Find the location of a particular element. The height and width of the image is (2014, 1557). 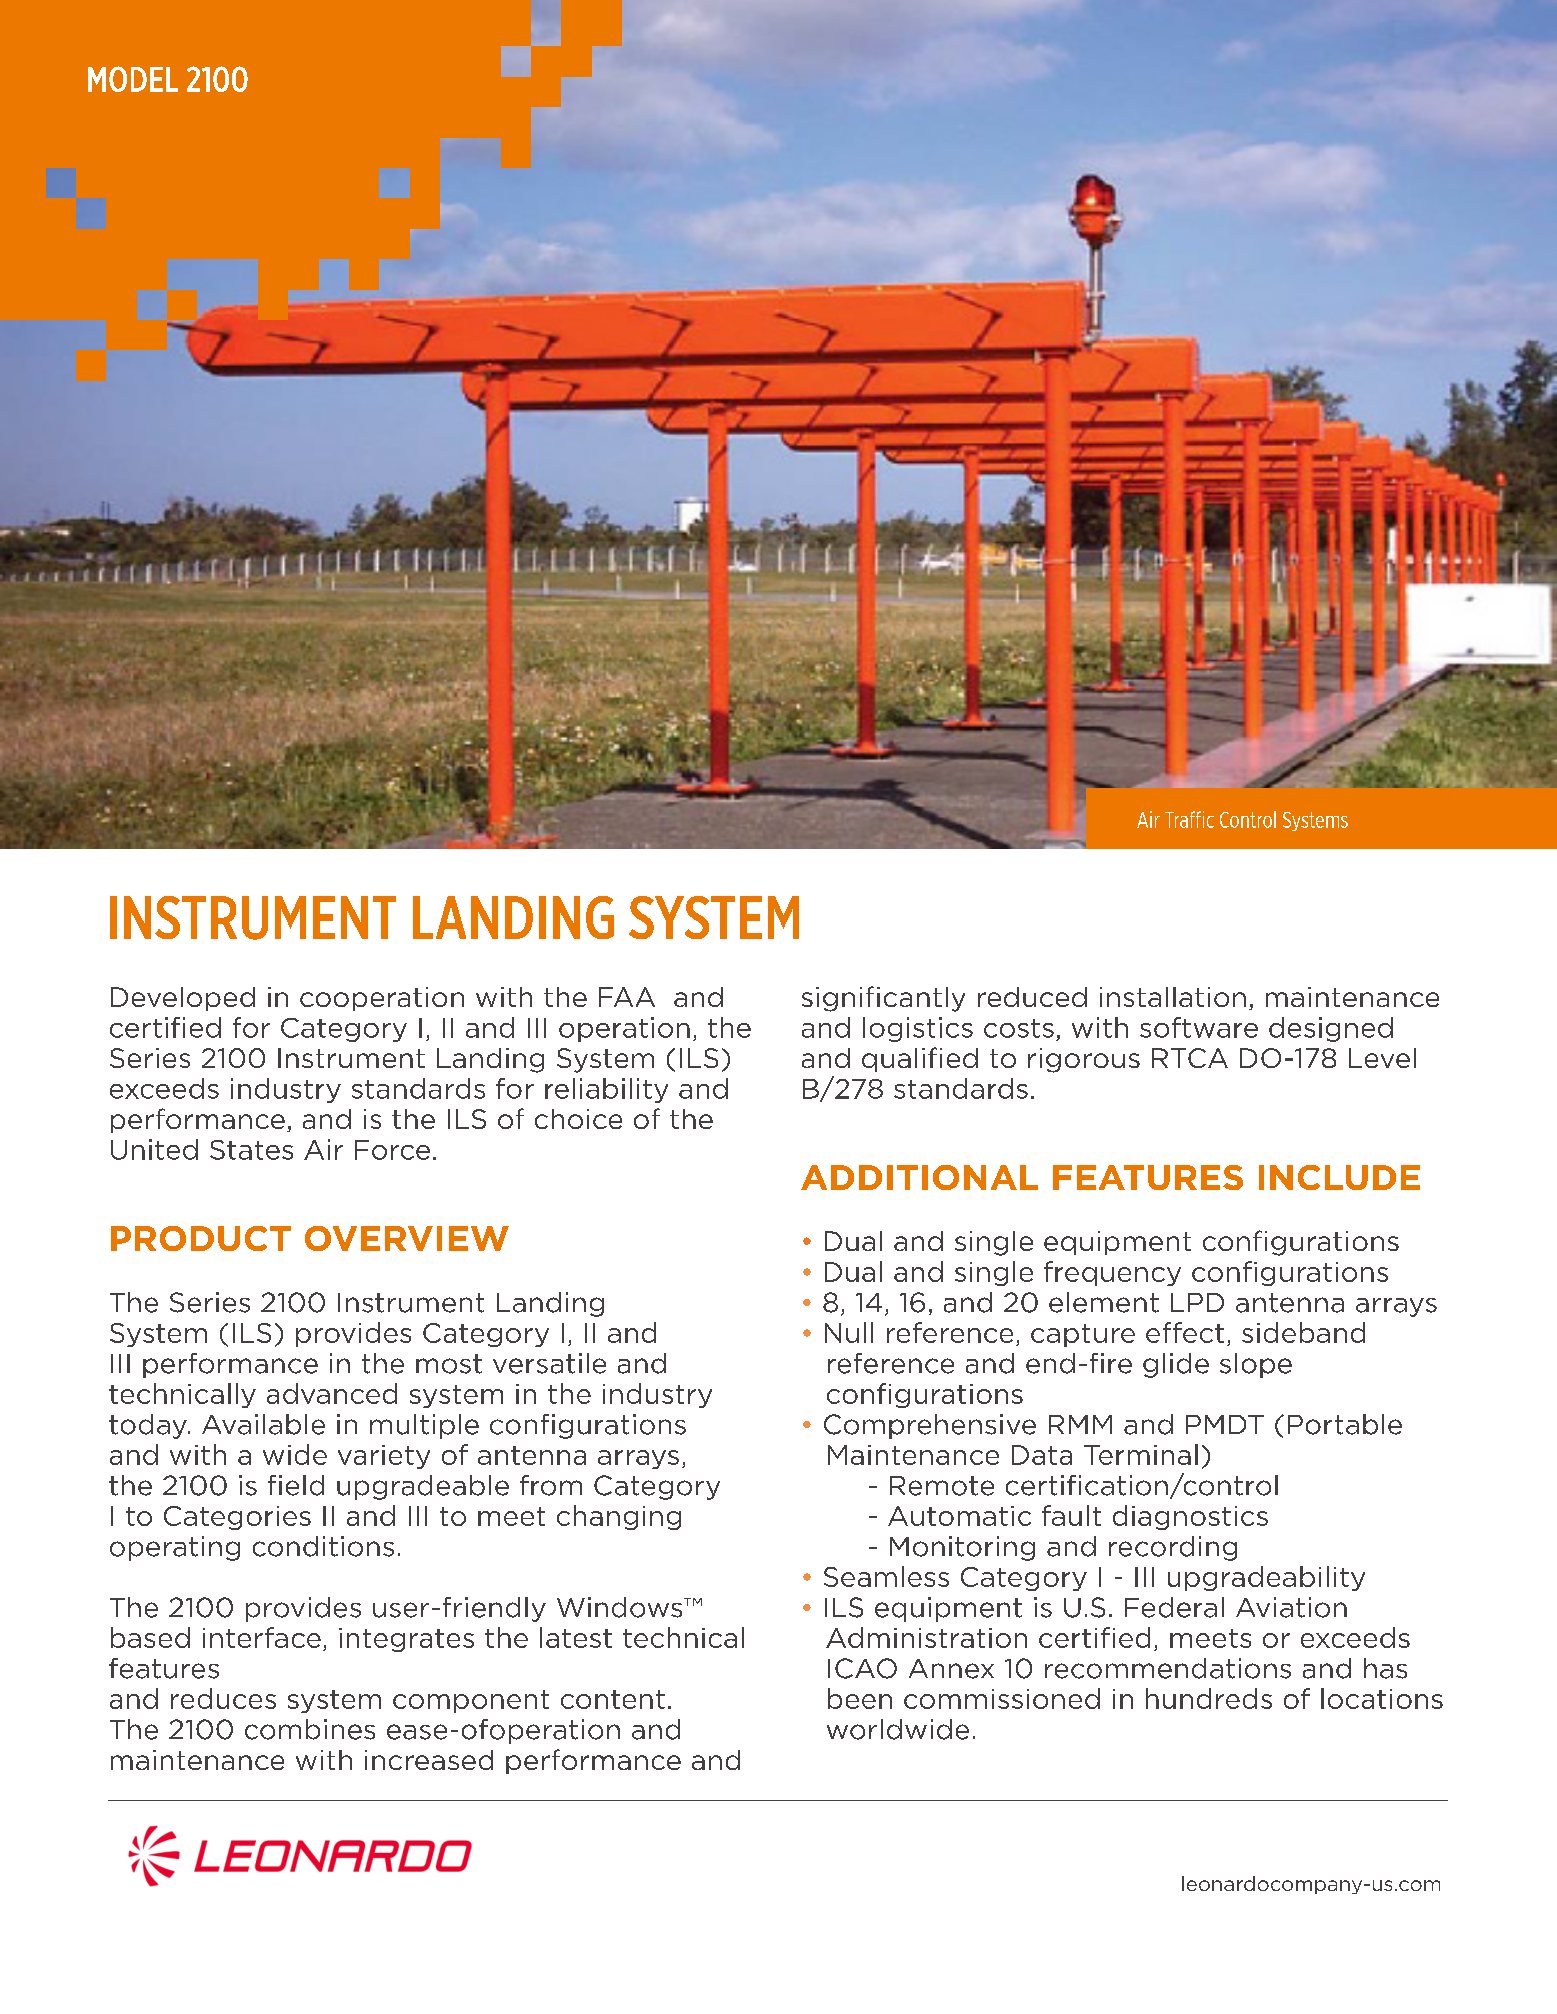

installation is located at coordinates (1173, 997).
